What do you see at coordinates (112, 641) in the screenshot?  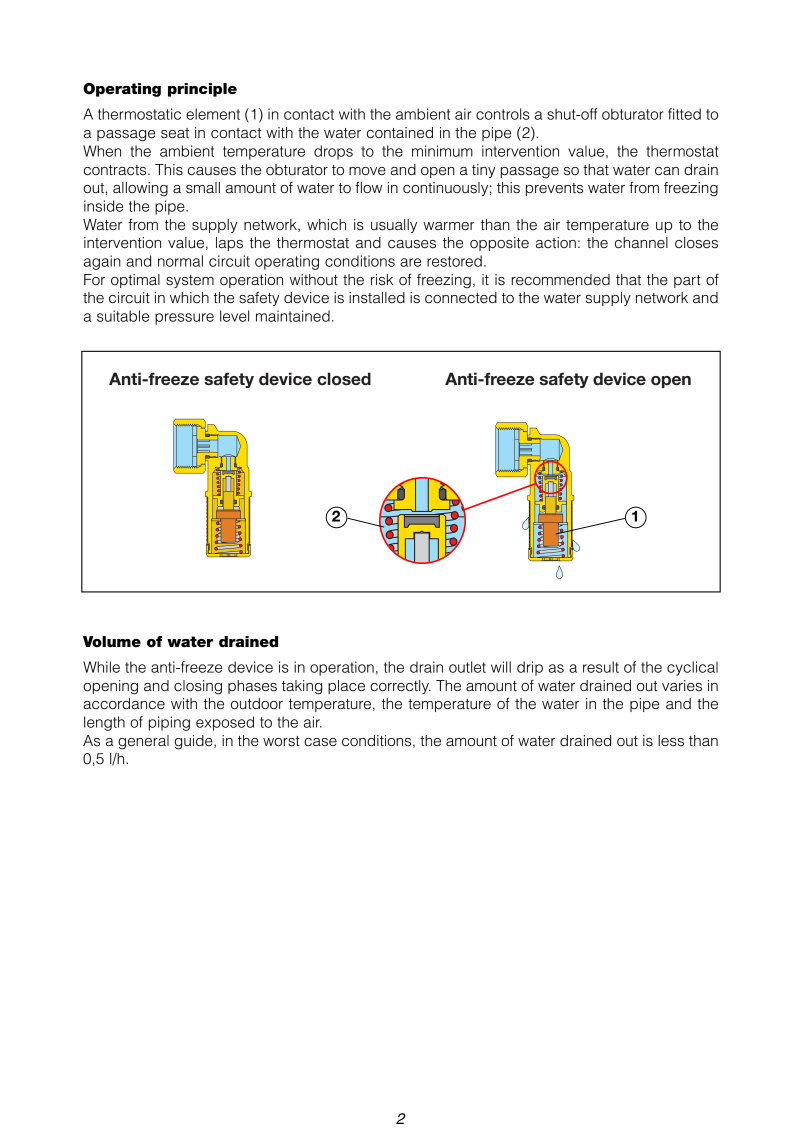 I see `Volume` at bounding box center [112, 641].
